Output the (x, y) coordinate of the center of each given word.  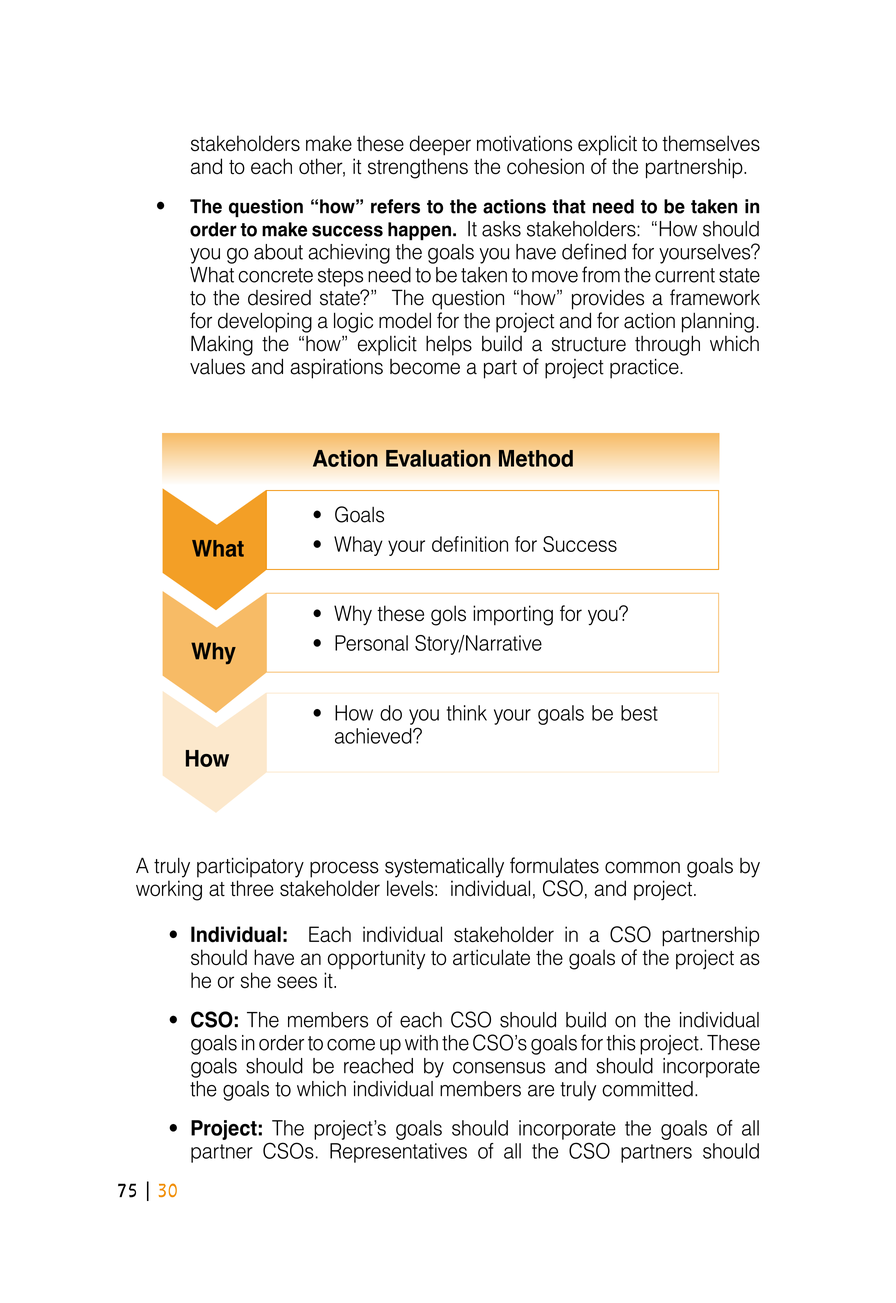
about (278, 252)
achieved (374, 736)
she (256, 980)
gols (448, 615)
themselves (711, 143)
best (639, 713)
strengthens (418, 168)
